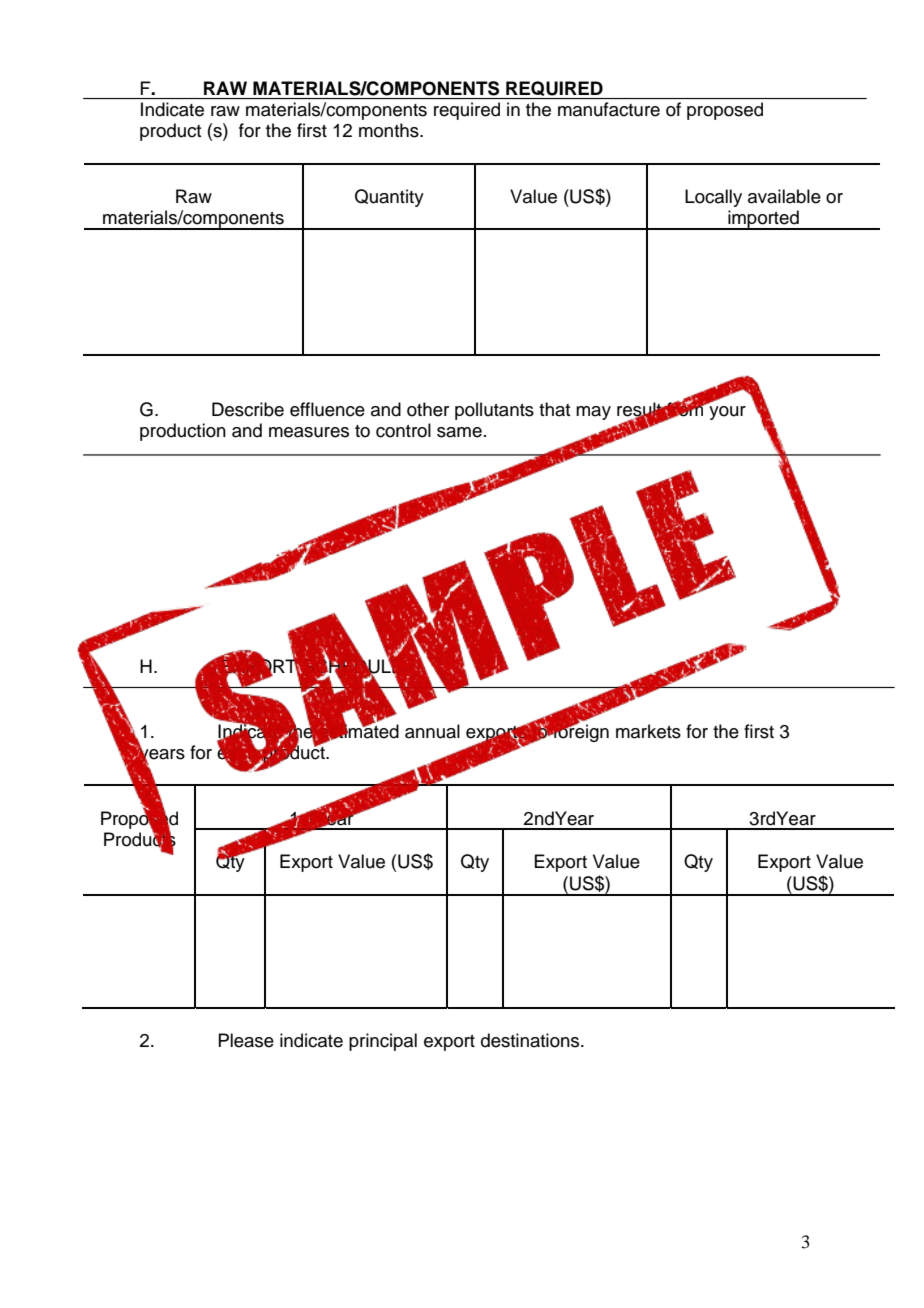 Image resolution: width=924 pixels, height=1308 pixels. Describe the element at coordinates (713, 198) in the screenshot. I see `Locally` at that location.
